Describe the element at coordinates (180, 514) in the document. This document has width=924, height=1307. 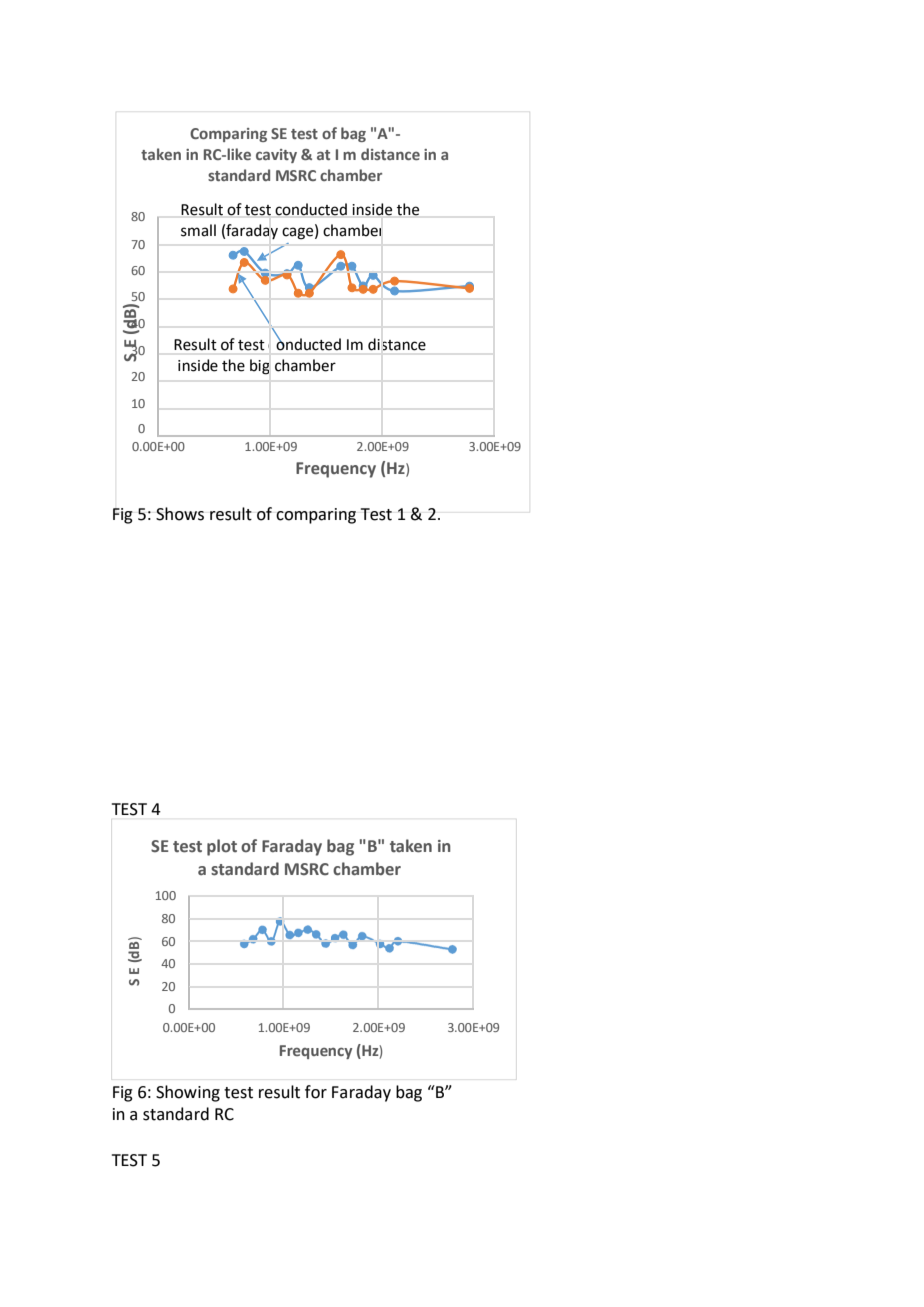
I see `Shows` at that location.
